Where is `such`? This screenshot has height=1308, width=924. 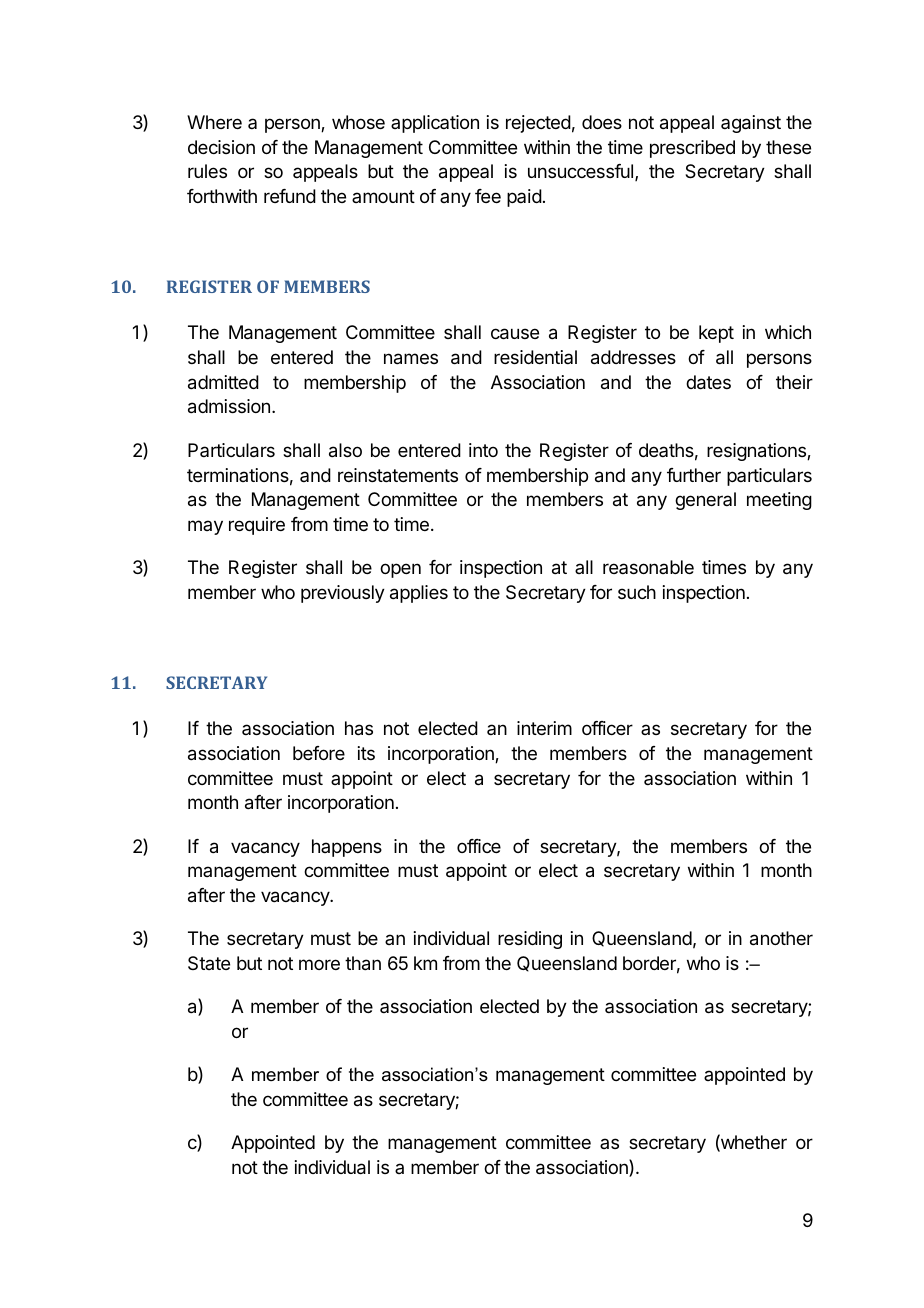 such is located at coordinates (637, 592).
